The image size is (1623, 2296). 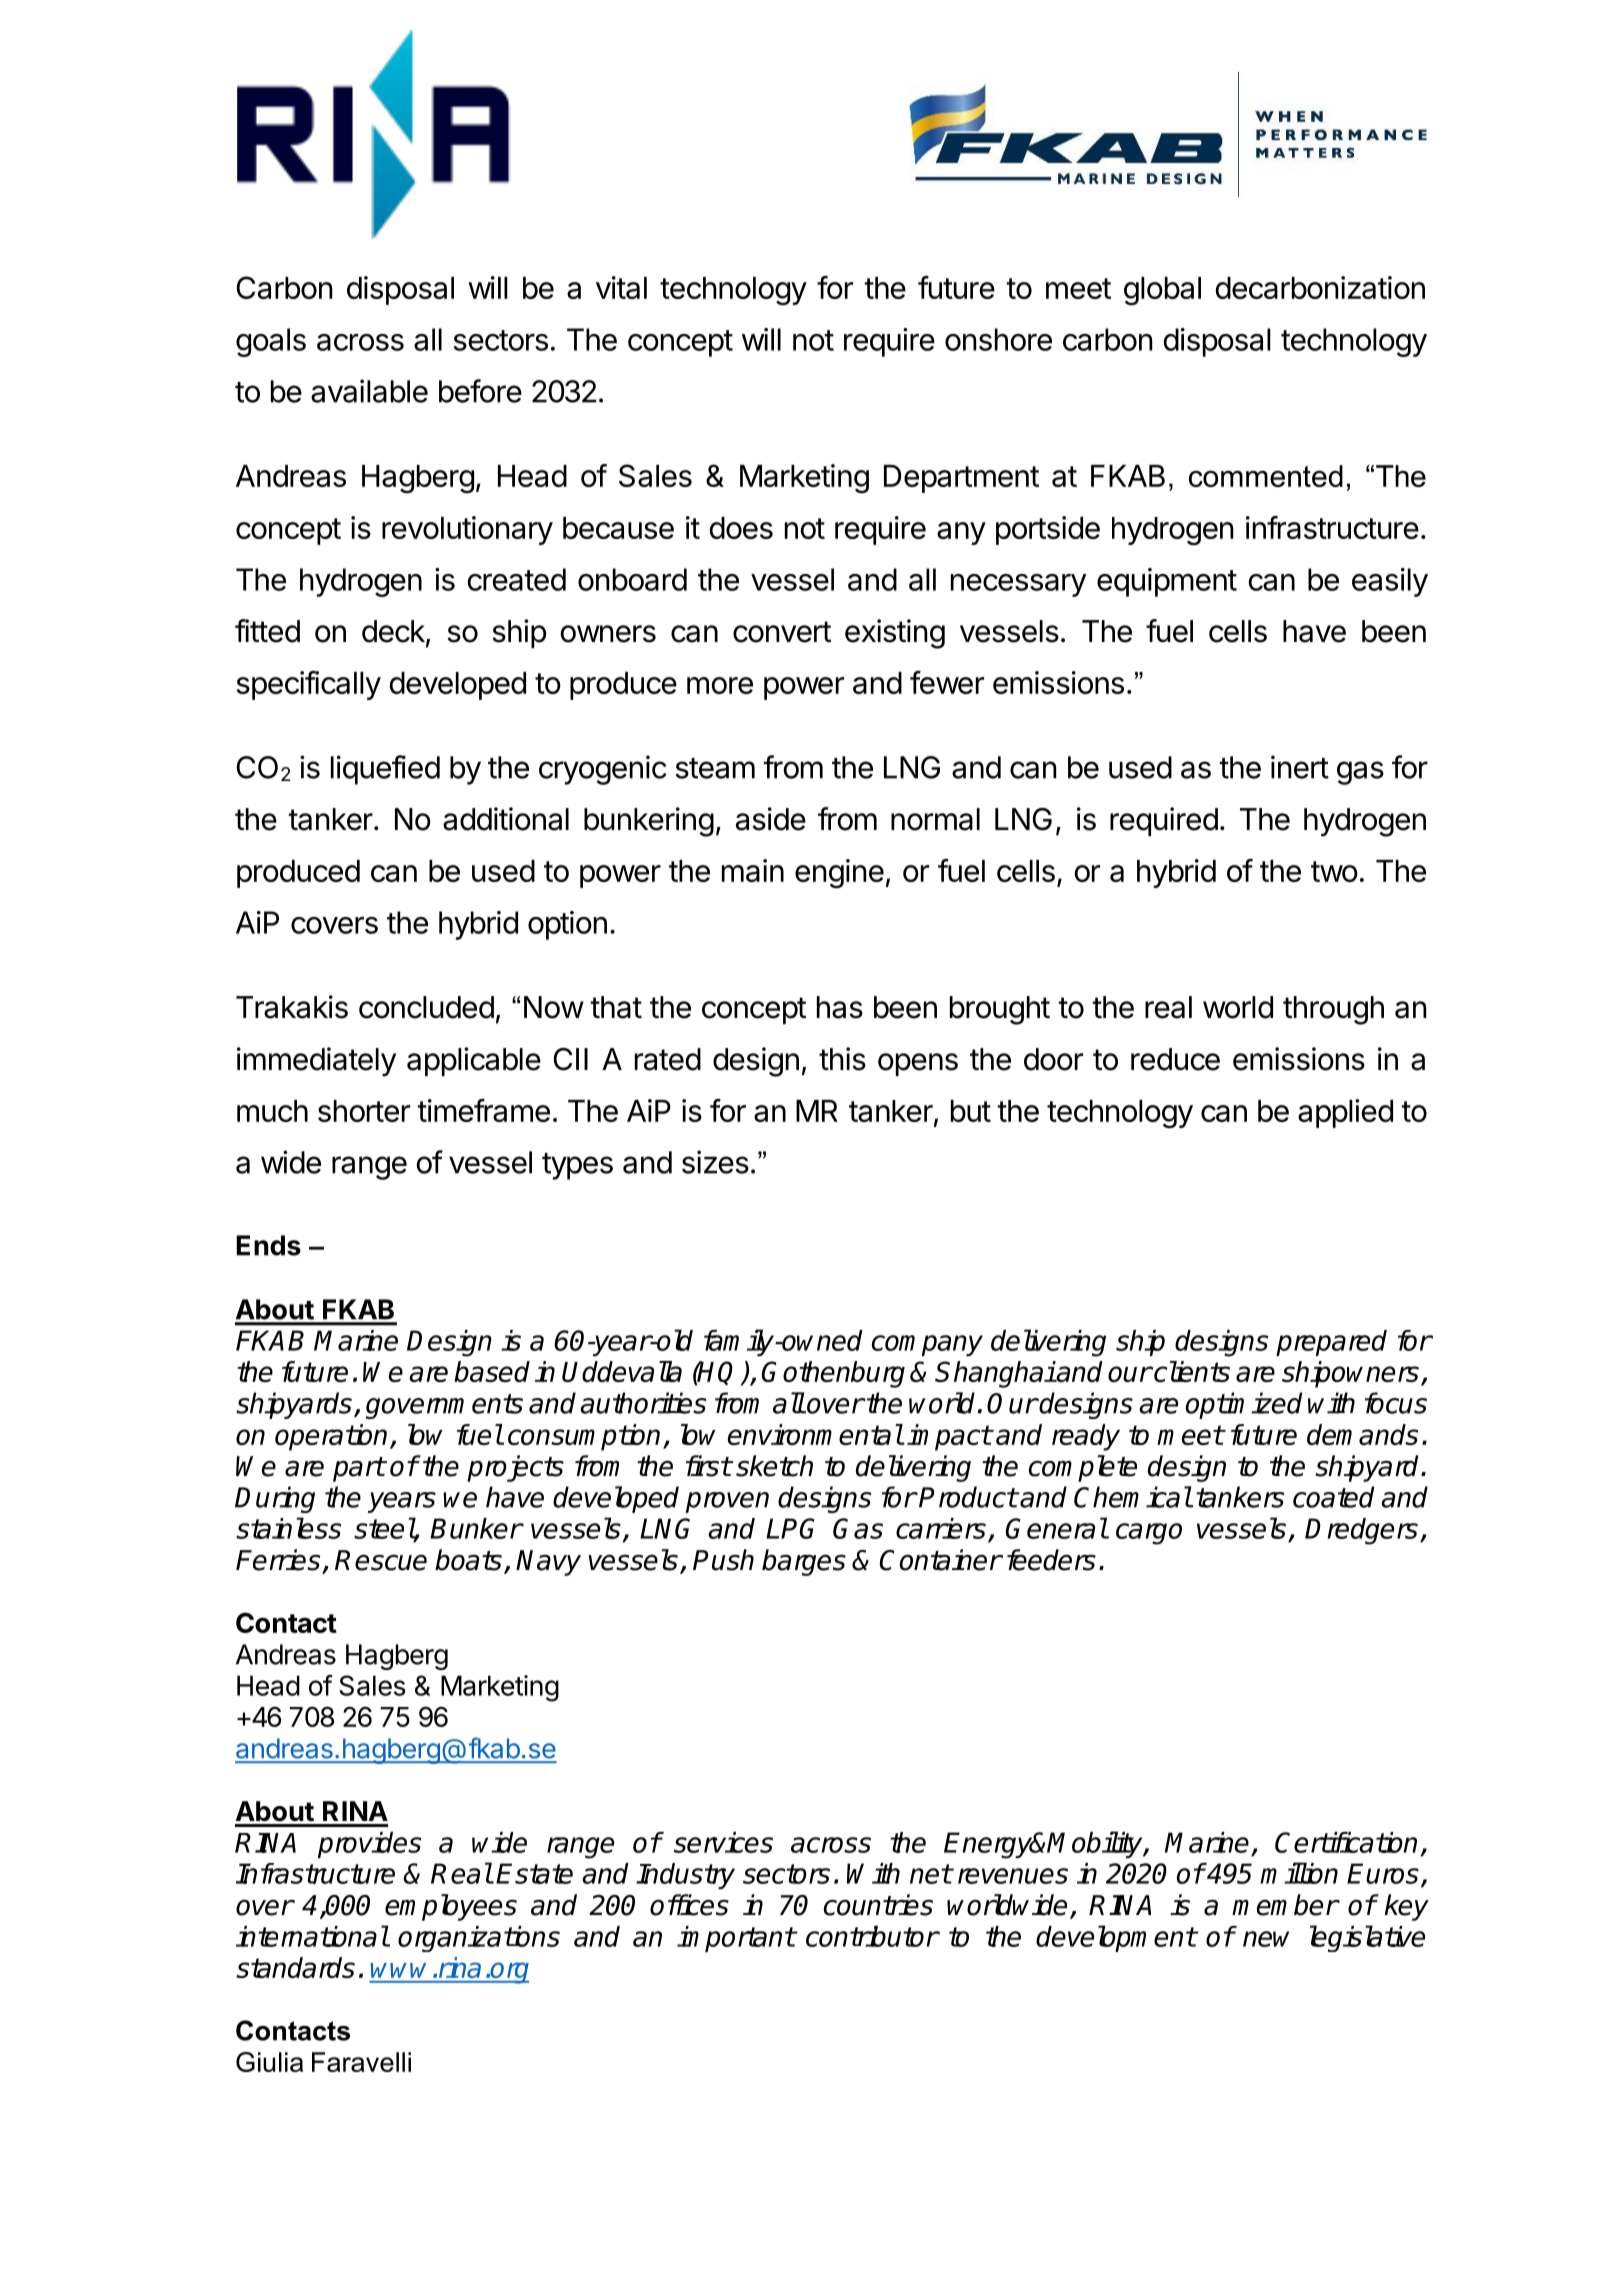 What do you see at coordinates (369, 391) in the page?
I see `available` at bounding box center [369, 391].
